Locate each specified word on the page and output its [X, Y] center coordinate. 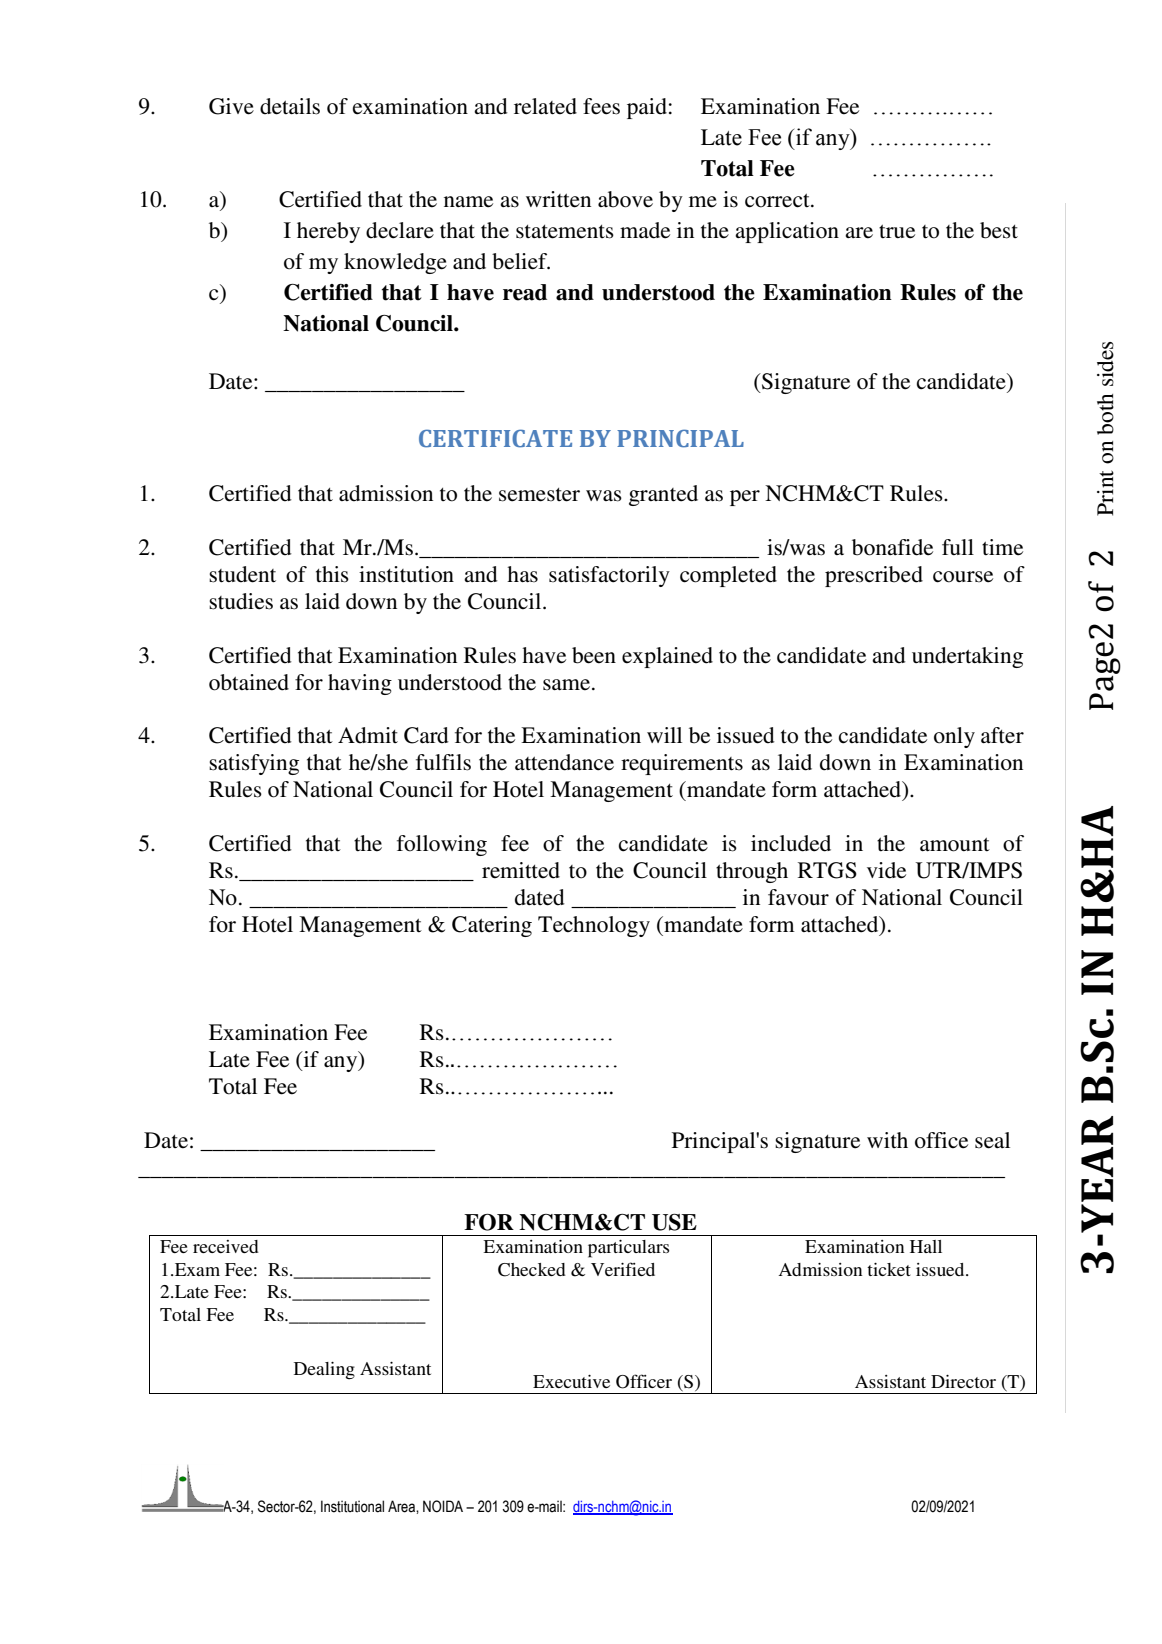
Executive [571, 1381]
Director [963, 1381]
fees [601, 106]
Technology [594, 926]
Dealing [324, 1371]
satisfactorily [609, 576]
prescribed [874, 576]
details [290, 106]
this [332, 574]
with [887, 1140]
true [897, 231]
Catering [492, 926]
